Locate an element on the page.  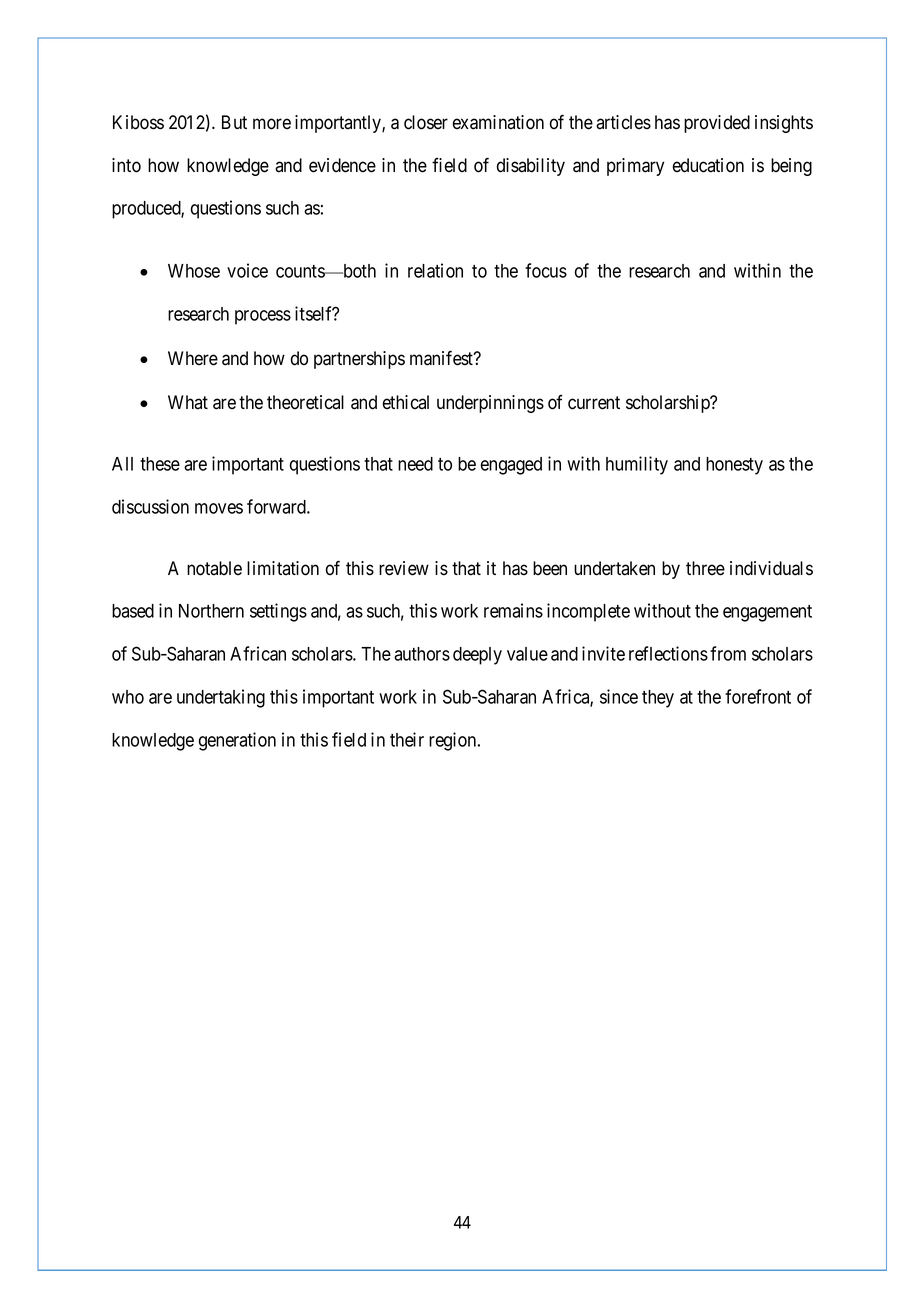
generation is located at coordinates (237, 741).
